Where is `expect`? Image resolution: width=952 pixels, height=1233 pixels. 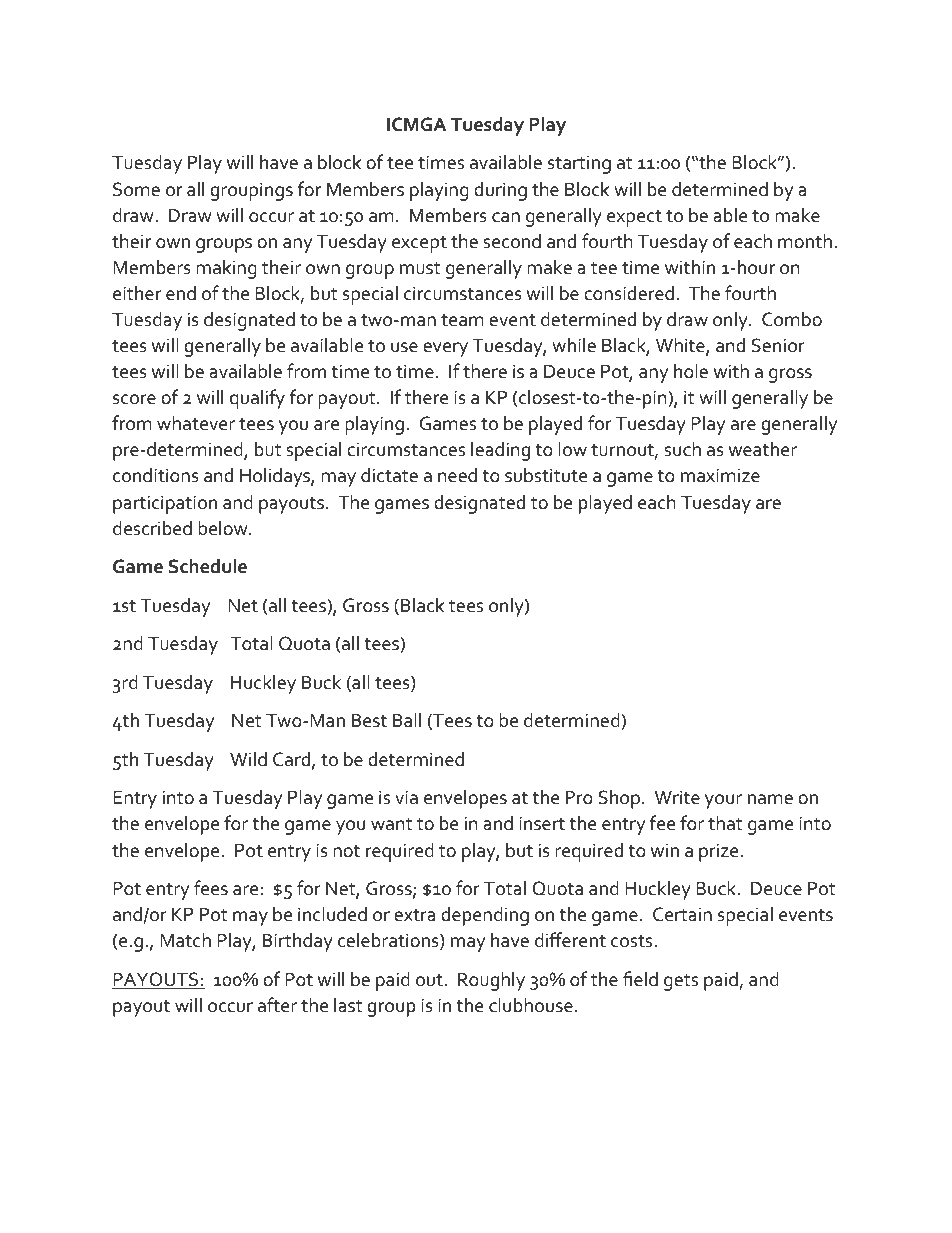
expect is located at coordinates (634, 218).
